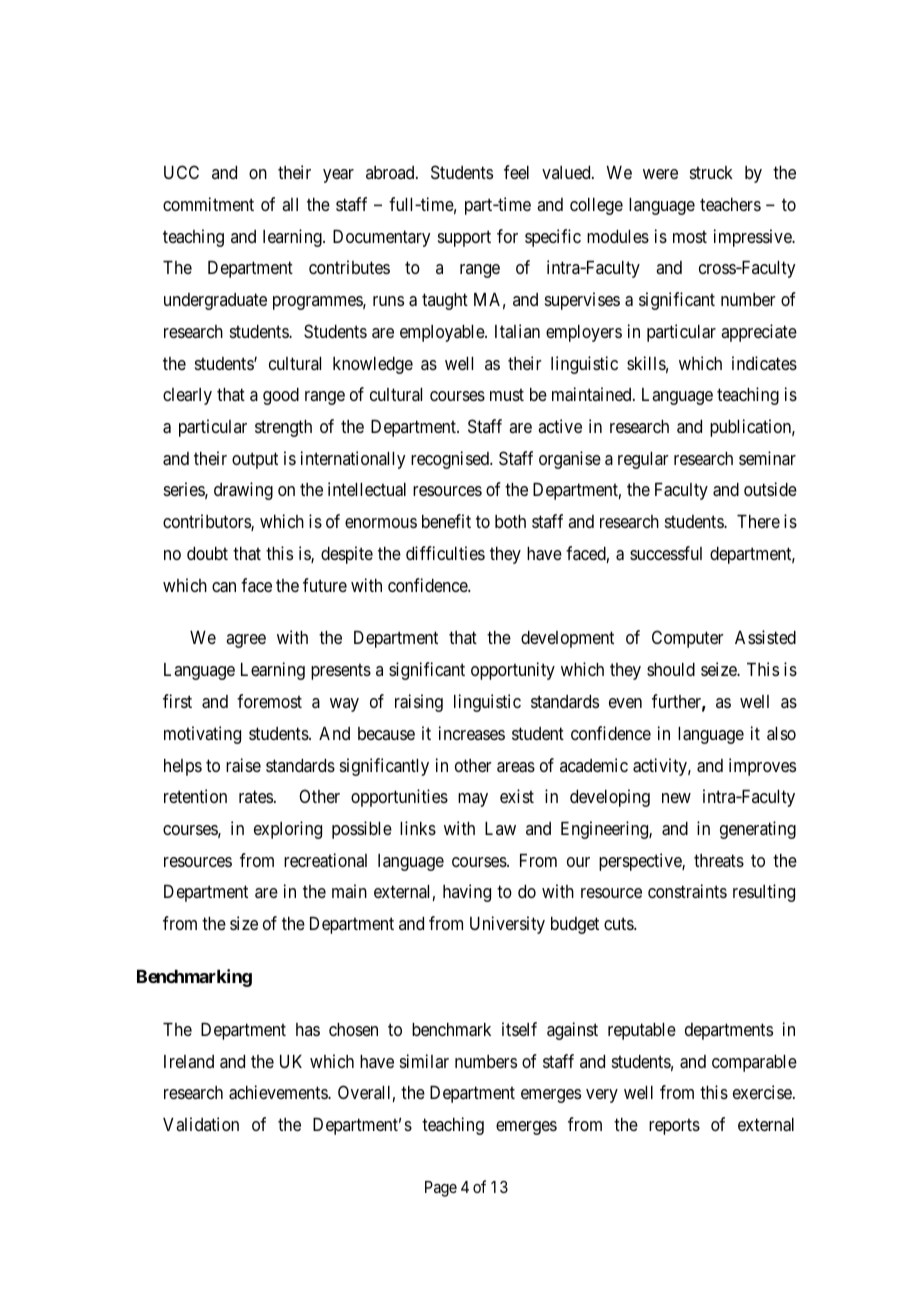 Image resolution: width=924 pixels, height=1308 pixels. What do you see at coordinates (201, 1124) in the page?
I see `Validation` at bounding box center [201, 1124].
